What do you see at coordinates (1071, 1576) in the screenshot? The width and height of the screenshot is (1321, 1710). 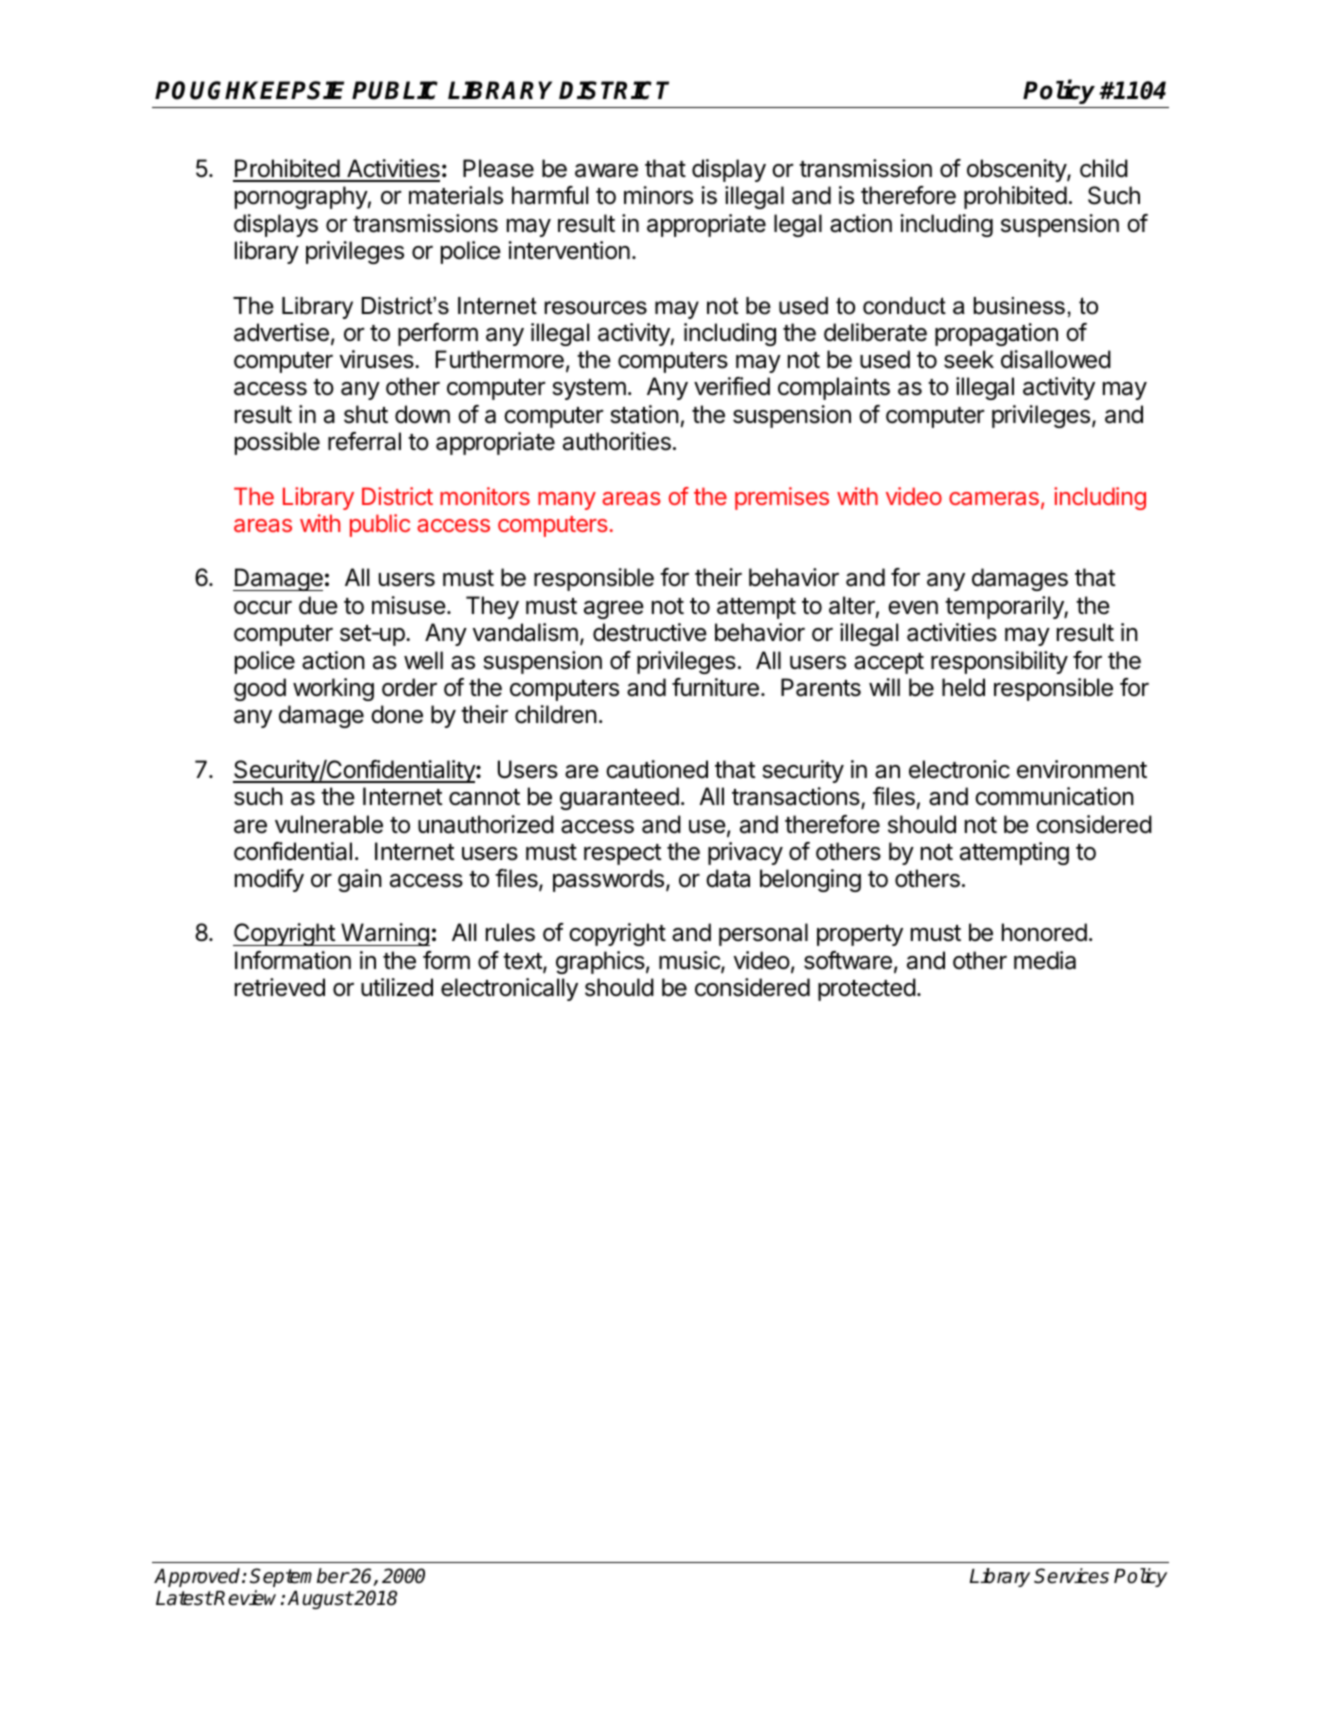 I see `Services` at bounding box center [1071, 1576].
